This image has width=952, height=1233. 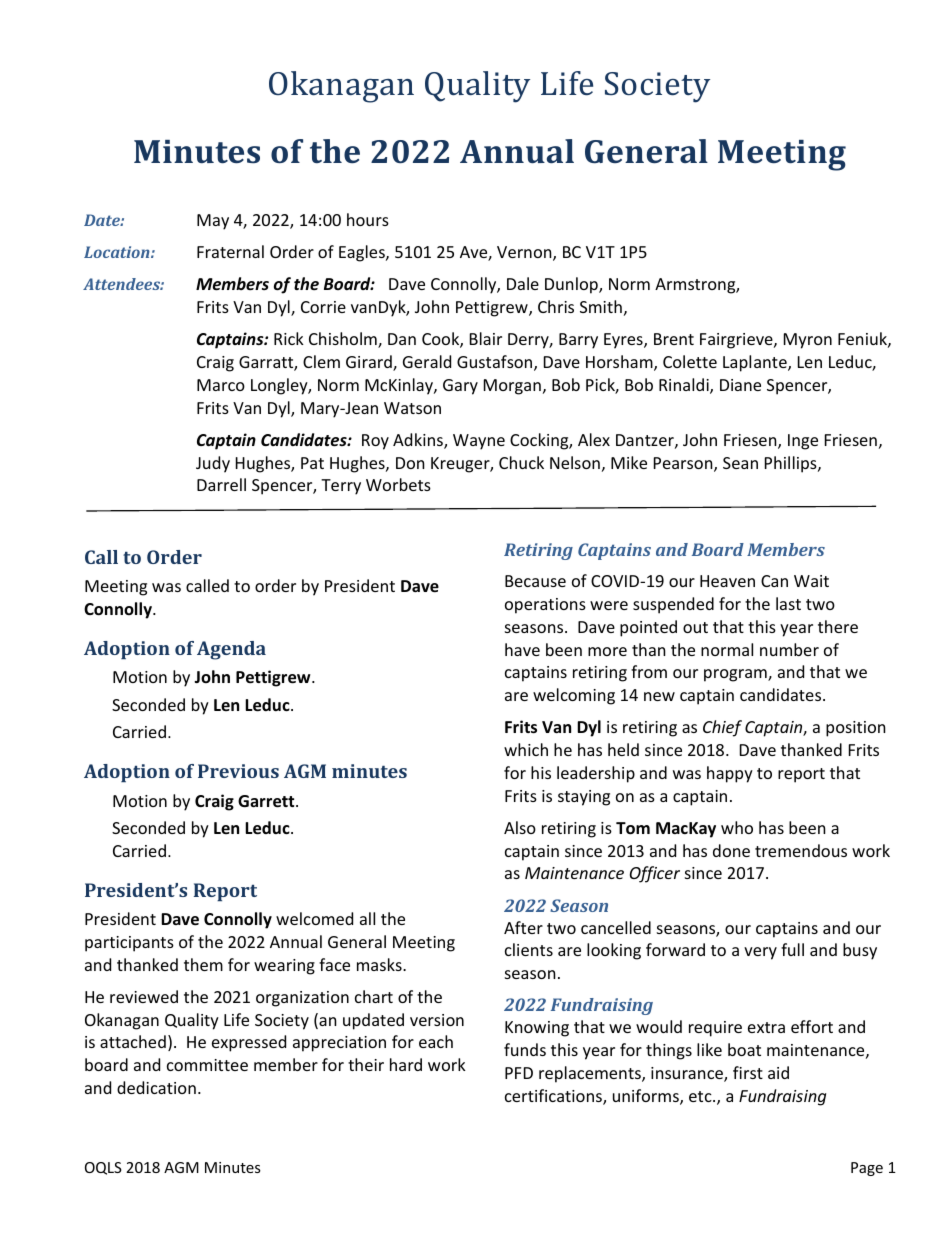 What do you see at coordinates (808, 341) in the image?
I see `Myron` at bounding box center [808, 341].
